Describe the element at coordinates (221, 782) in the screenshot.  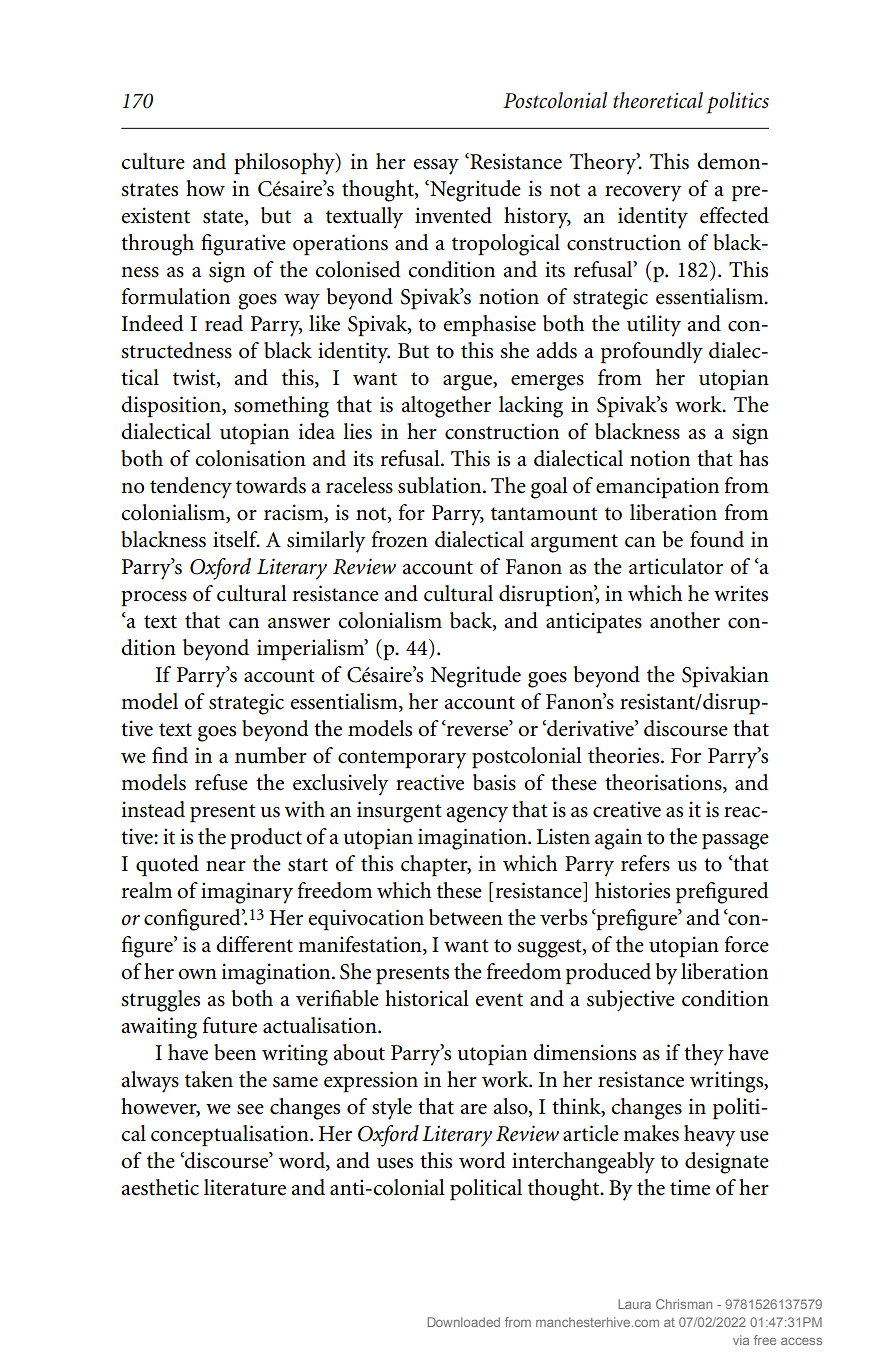
I see `refuse` at that location.
